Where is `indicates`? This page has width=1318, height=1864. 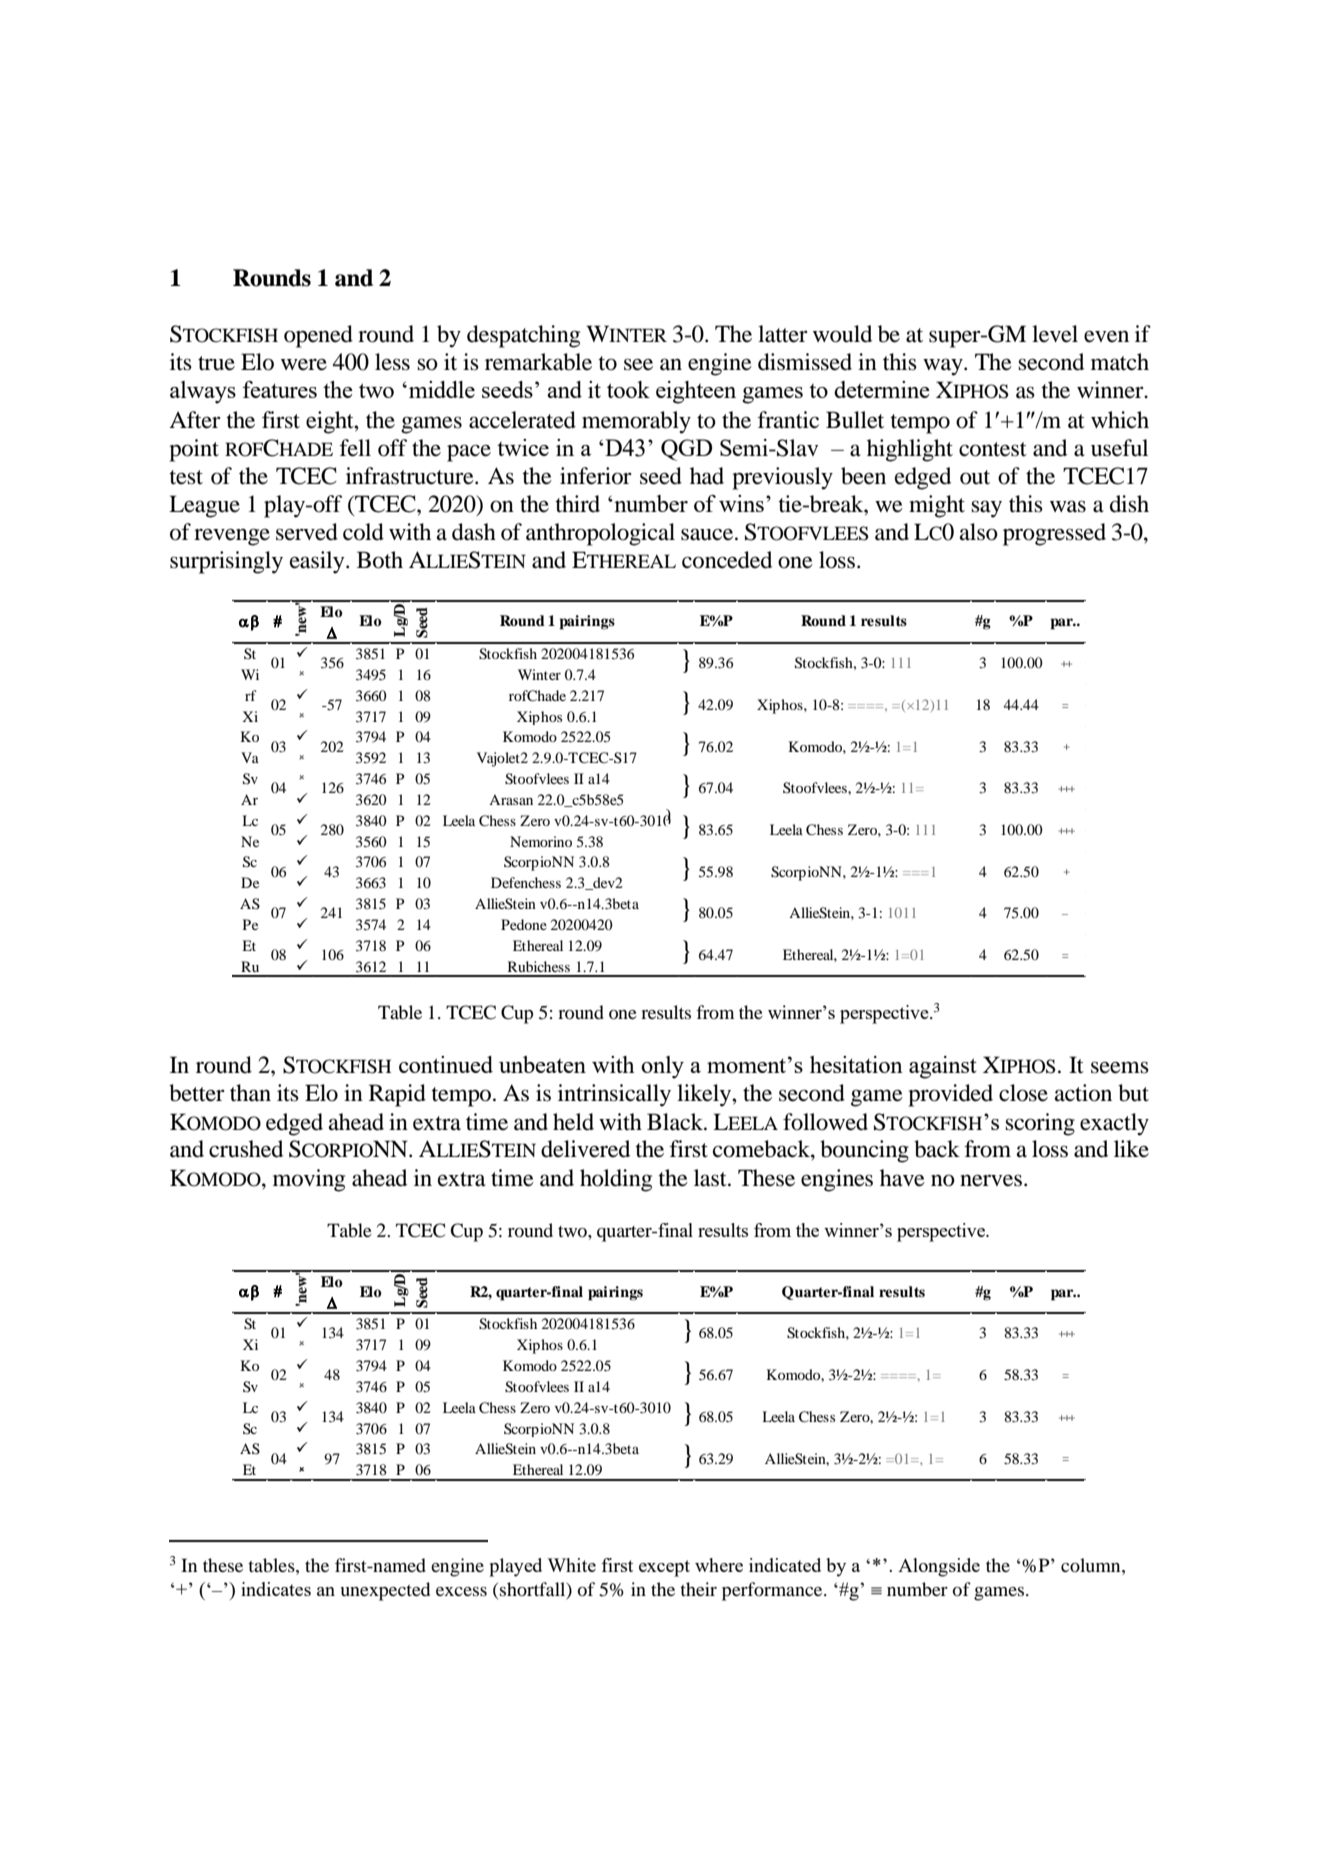 indicates is located at coordinates (276, 1589).
